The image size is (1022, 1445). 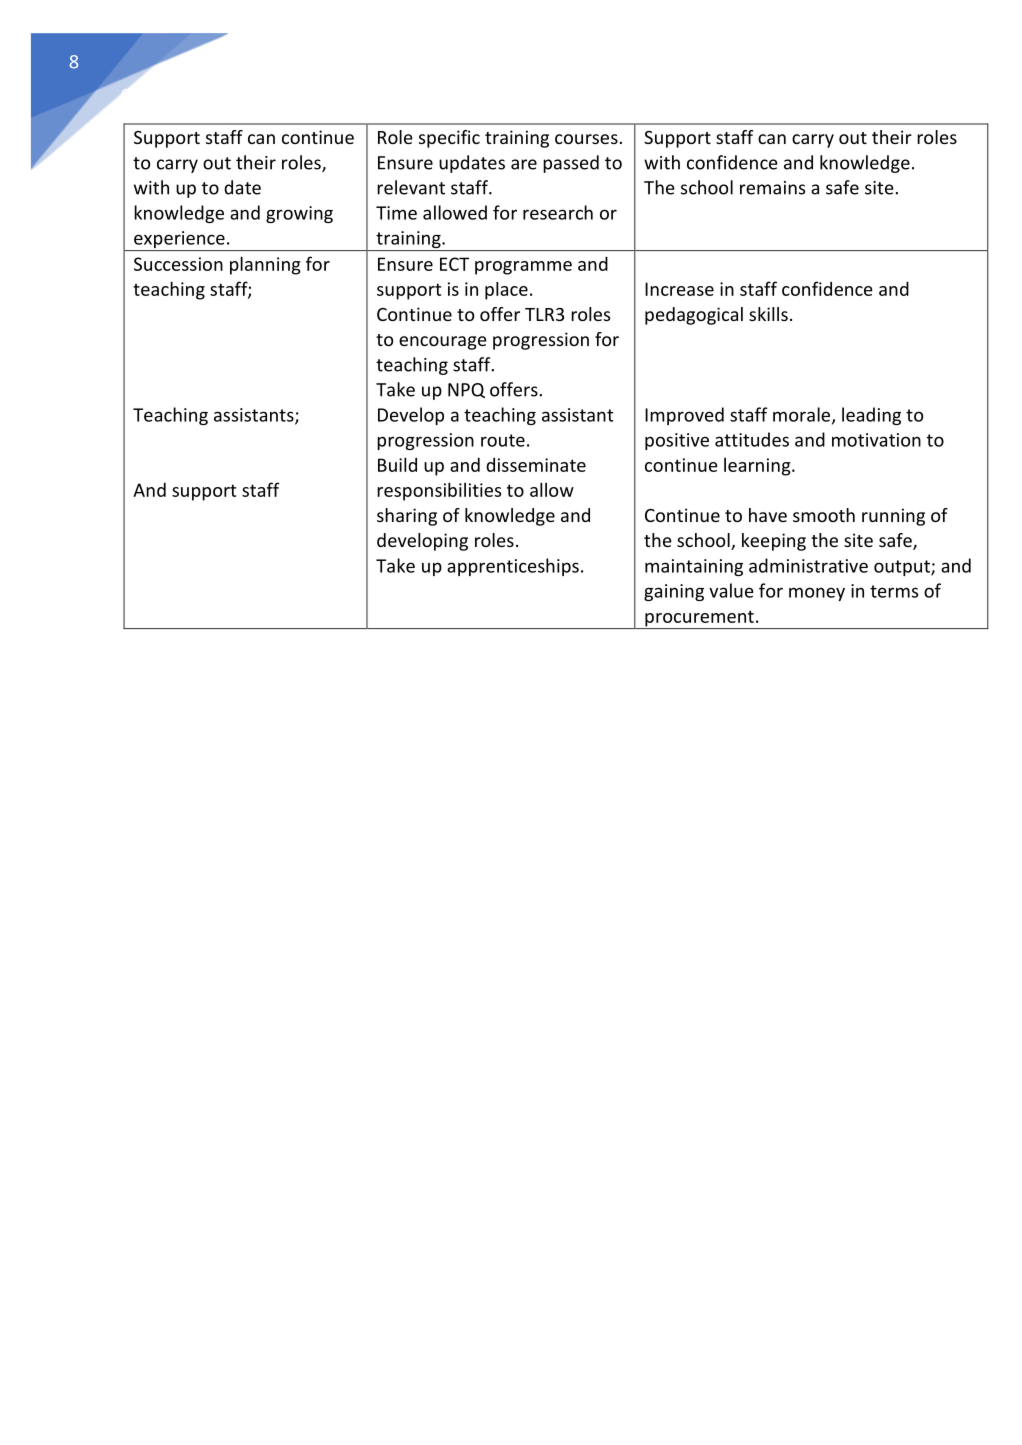 I want to click on planning, so click(x=265, y=265).
